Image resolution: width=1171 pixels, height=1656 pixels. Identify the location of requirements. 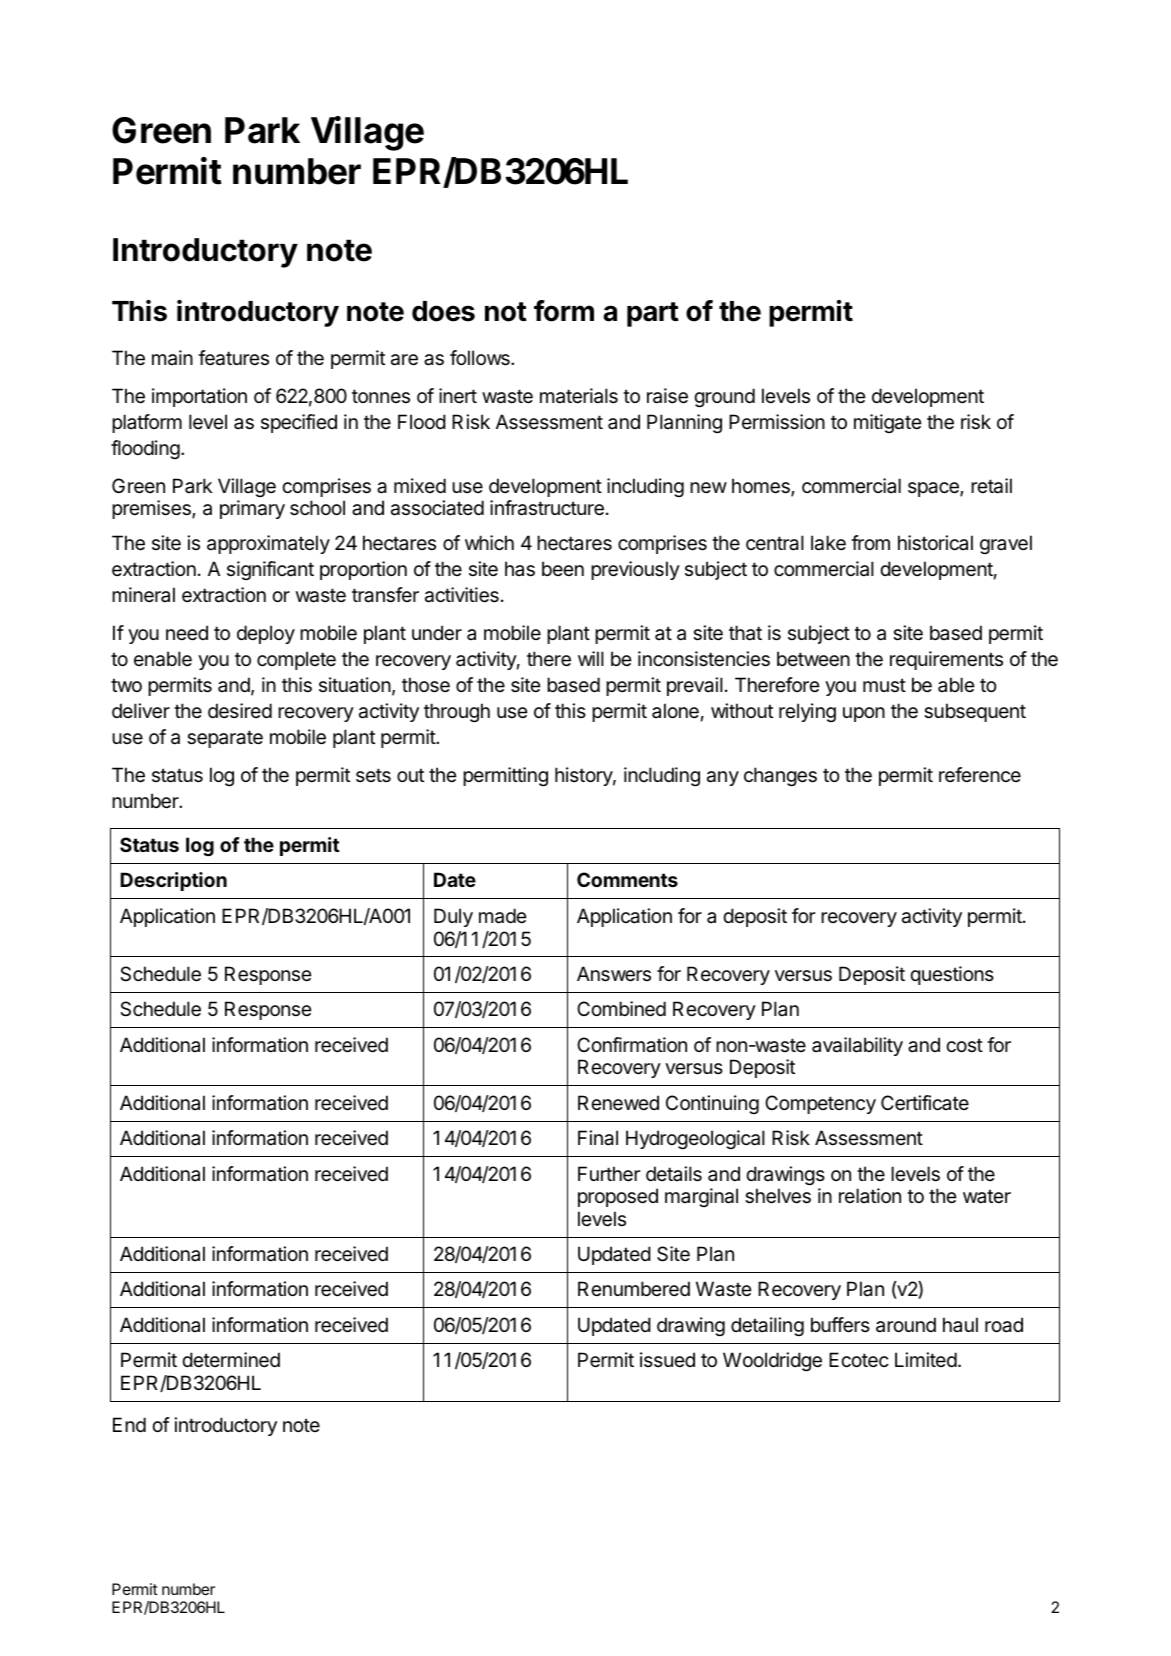
(946, 660).
